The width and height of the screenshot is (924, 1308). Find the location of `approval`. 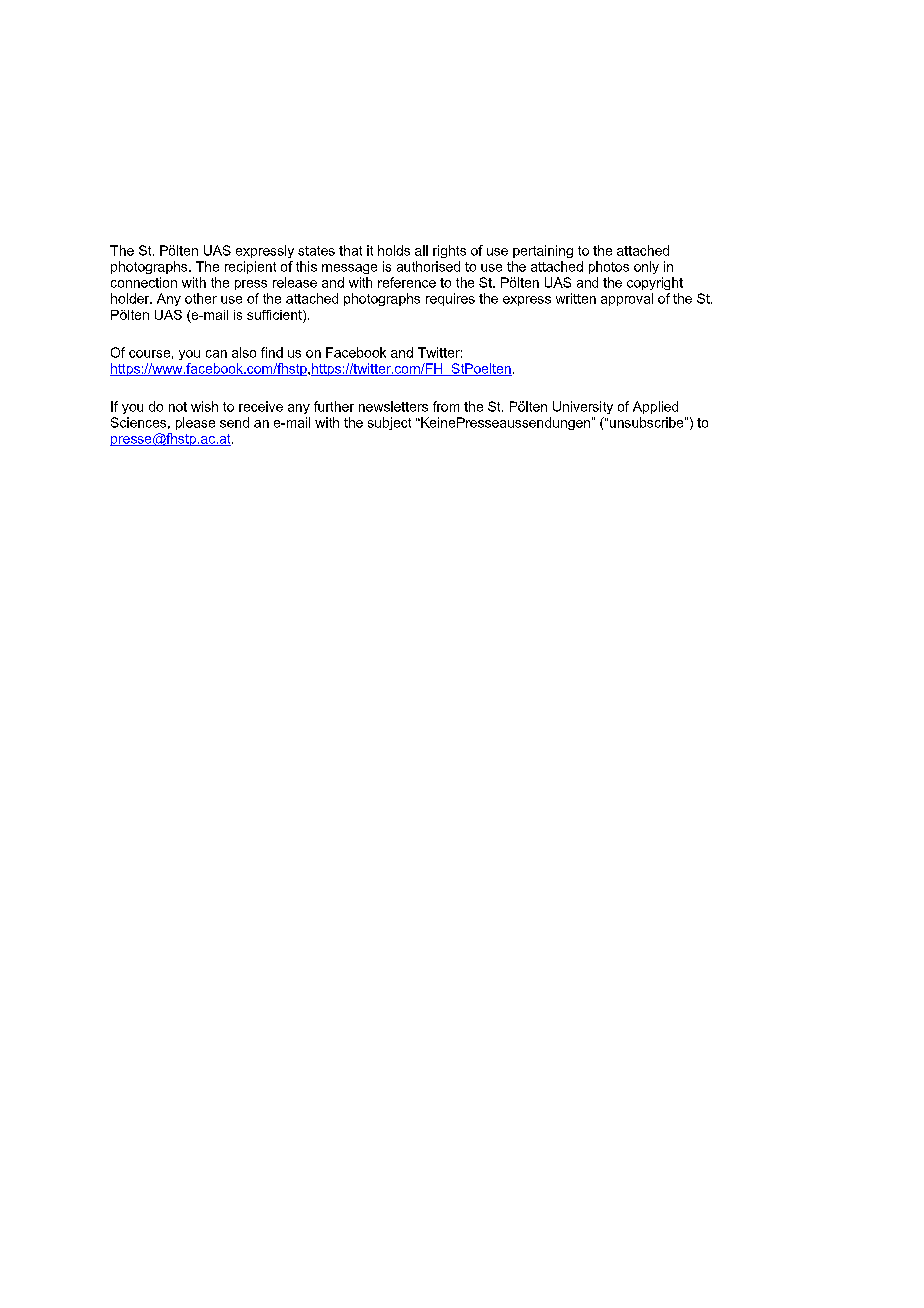

approval is located at coordinates (627, 299).
